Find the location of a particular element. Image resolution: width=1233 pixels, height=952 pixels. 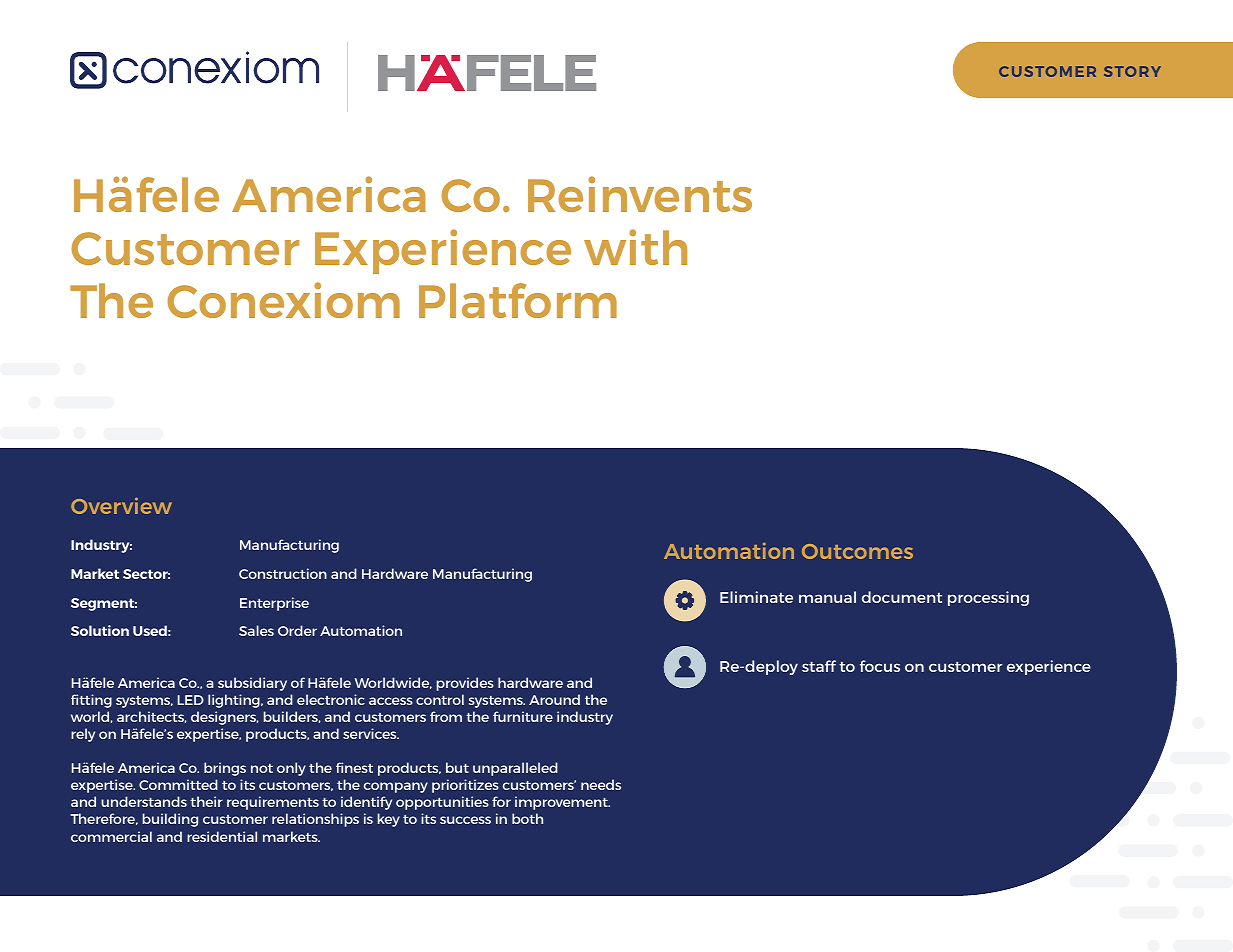

needs is located at coordinates (601, 784).
